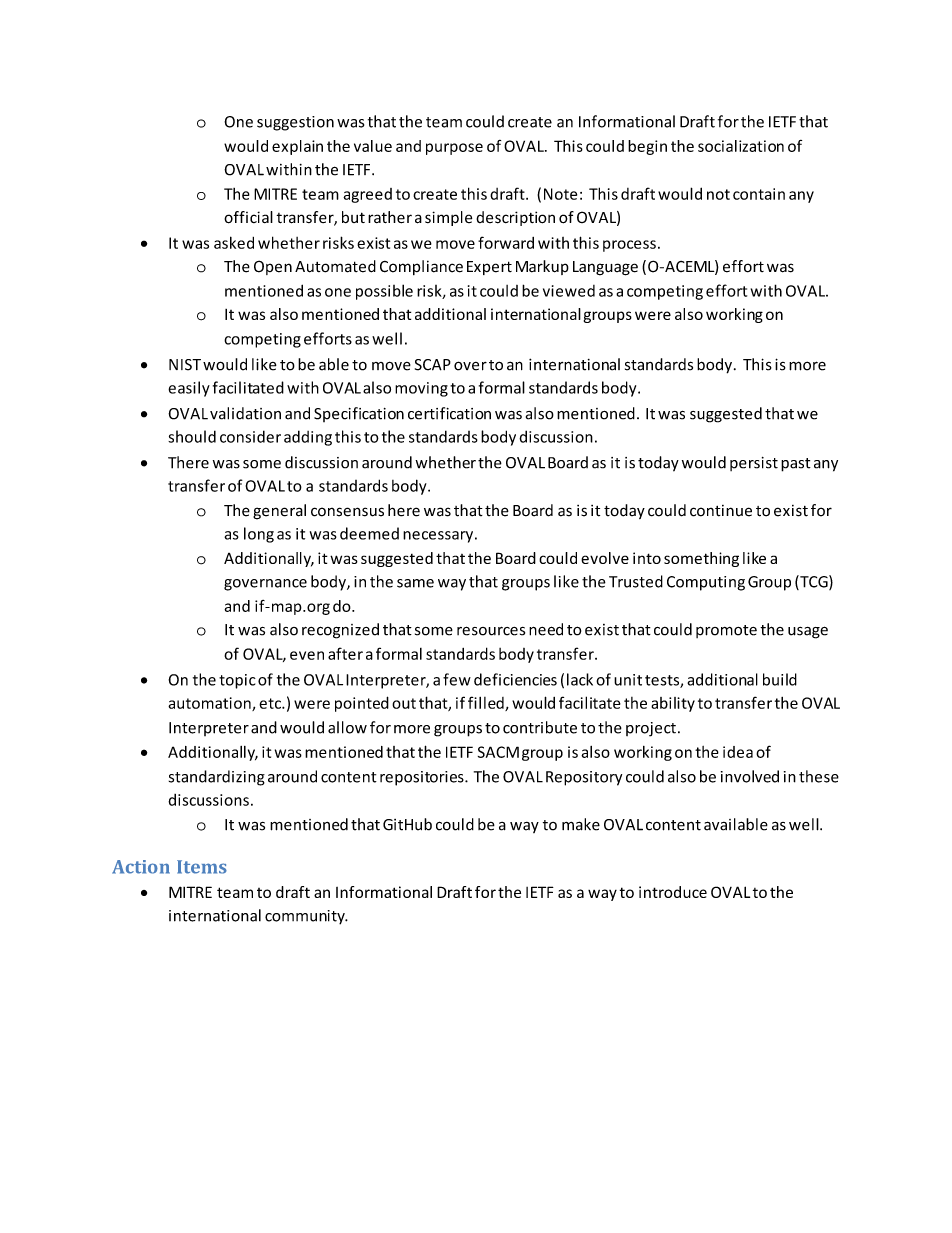 The width and height of the document is (952, 1233). Describe the element at coordinates (454, 149) in the document. I see `purpose` at that location.
